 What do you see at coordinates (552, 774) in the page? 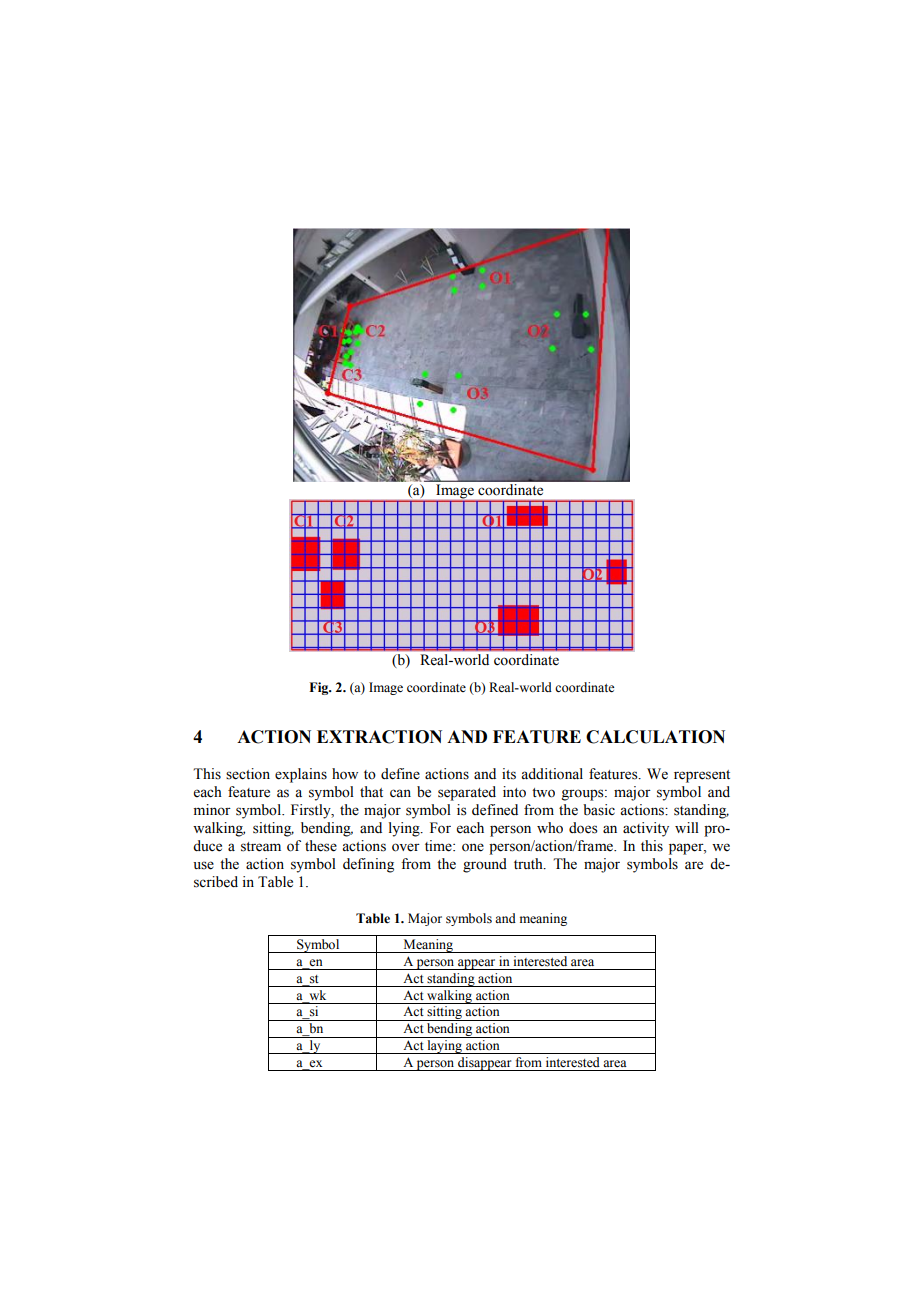
I see `additional` at bounding box center [552, 774].
